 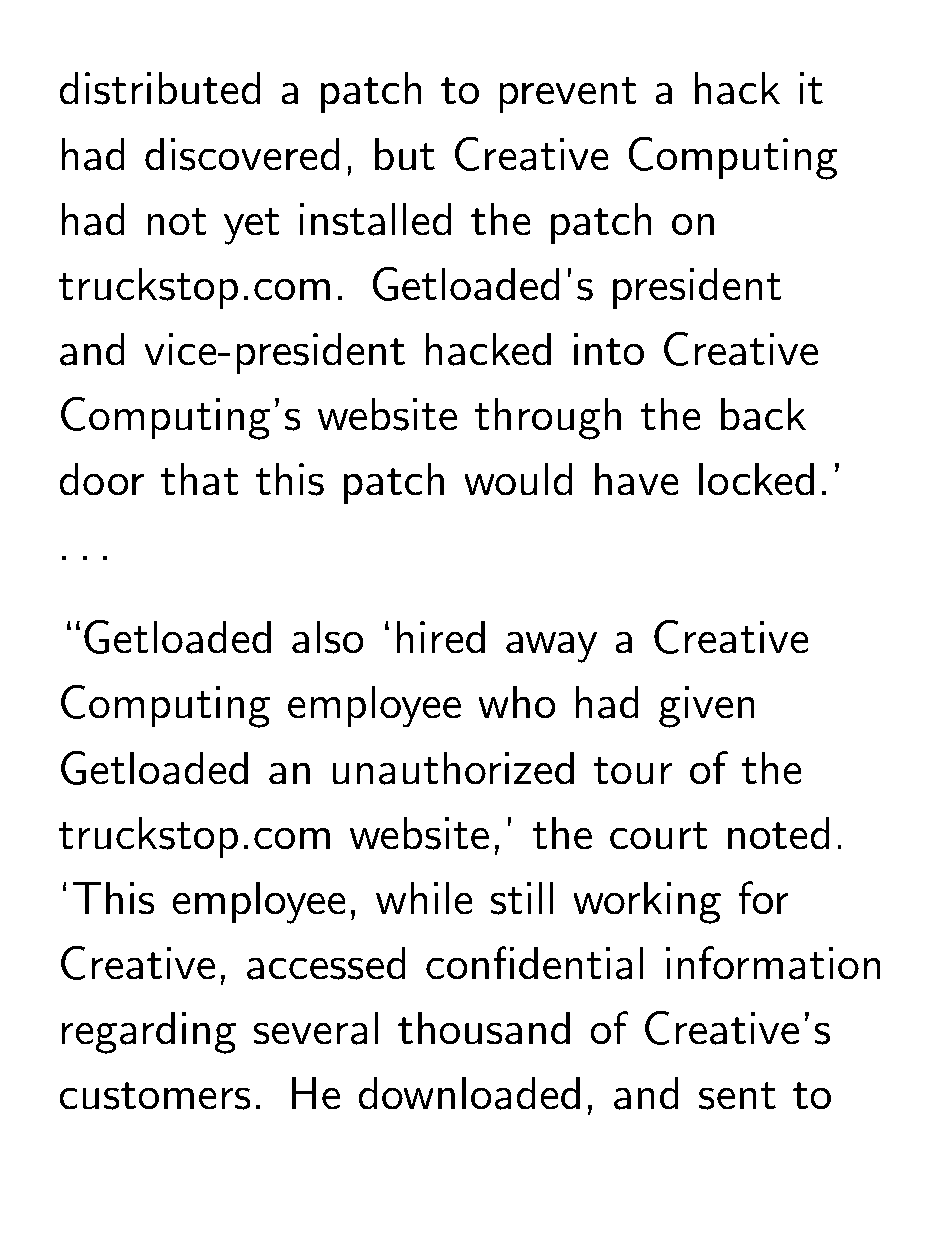 I want to click on that, so click(x=200, y=479).
